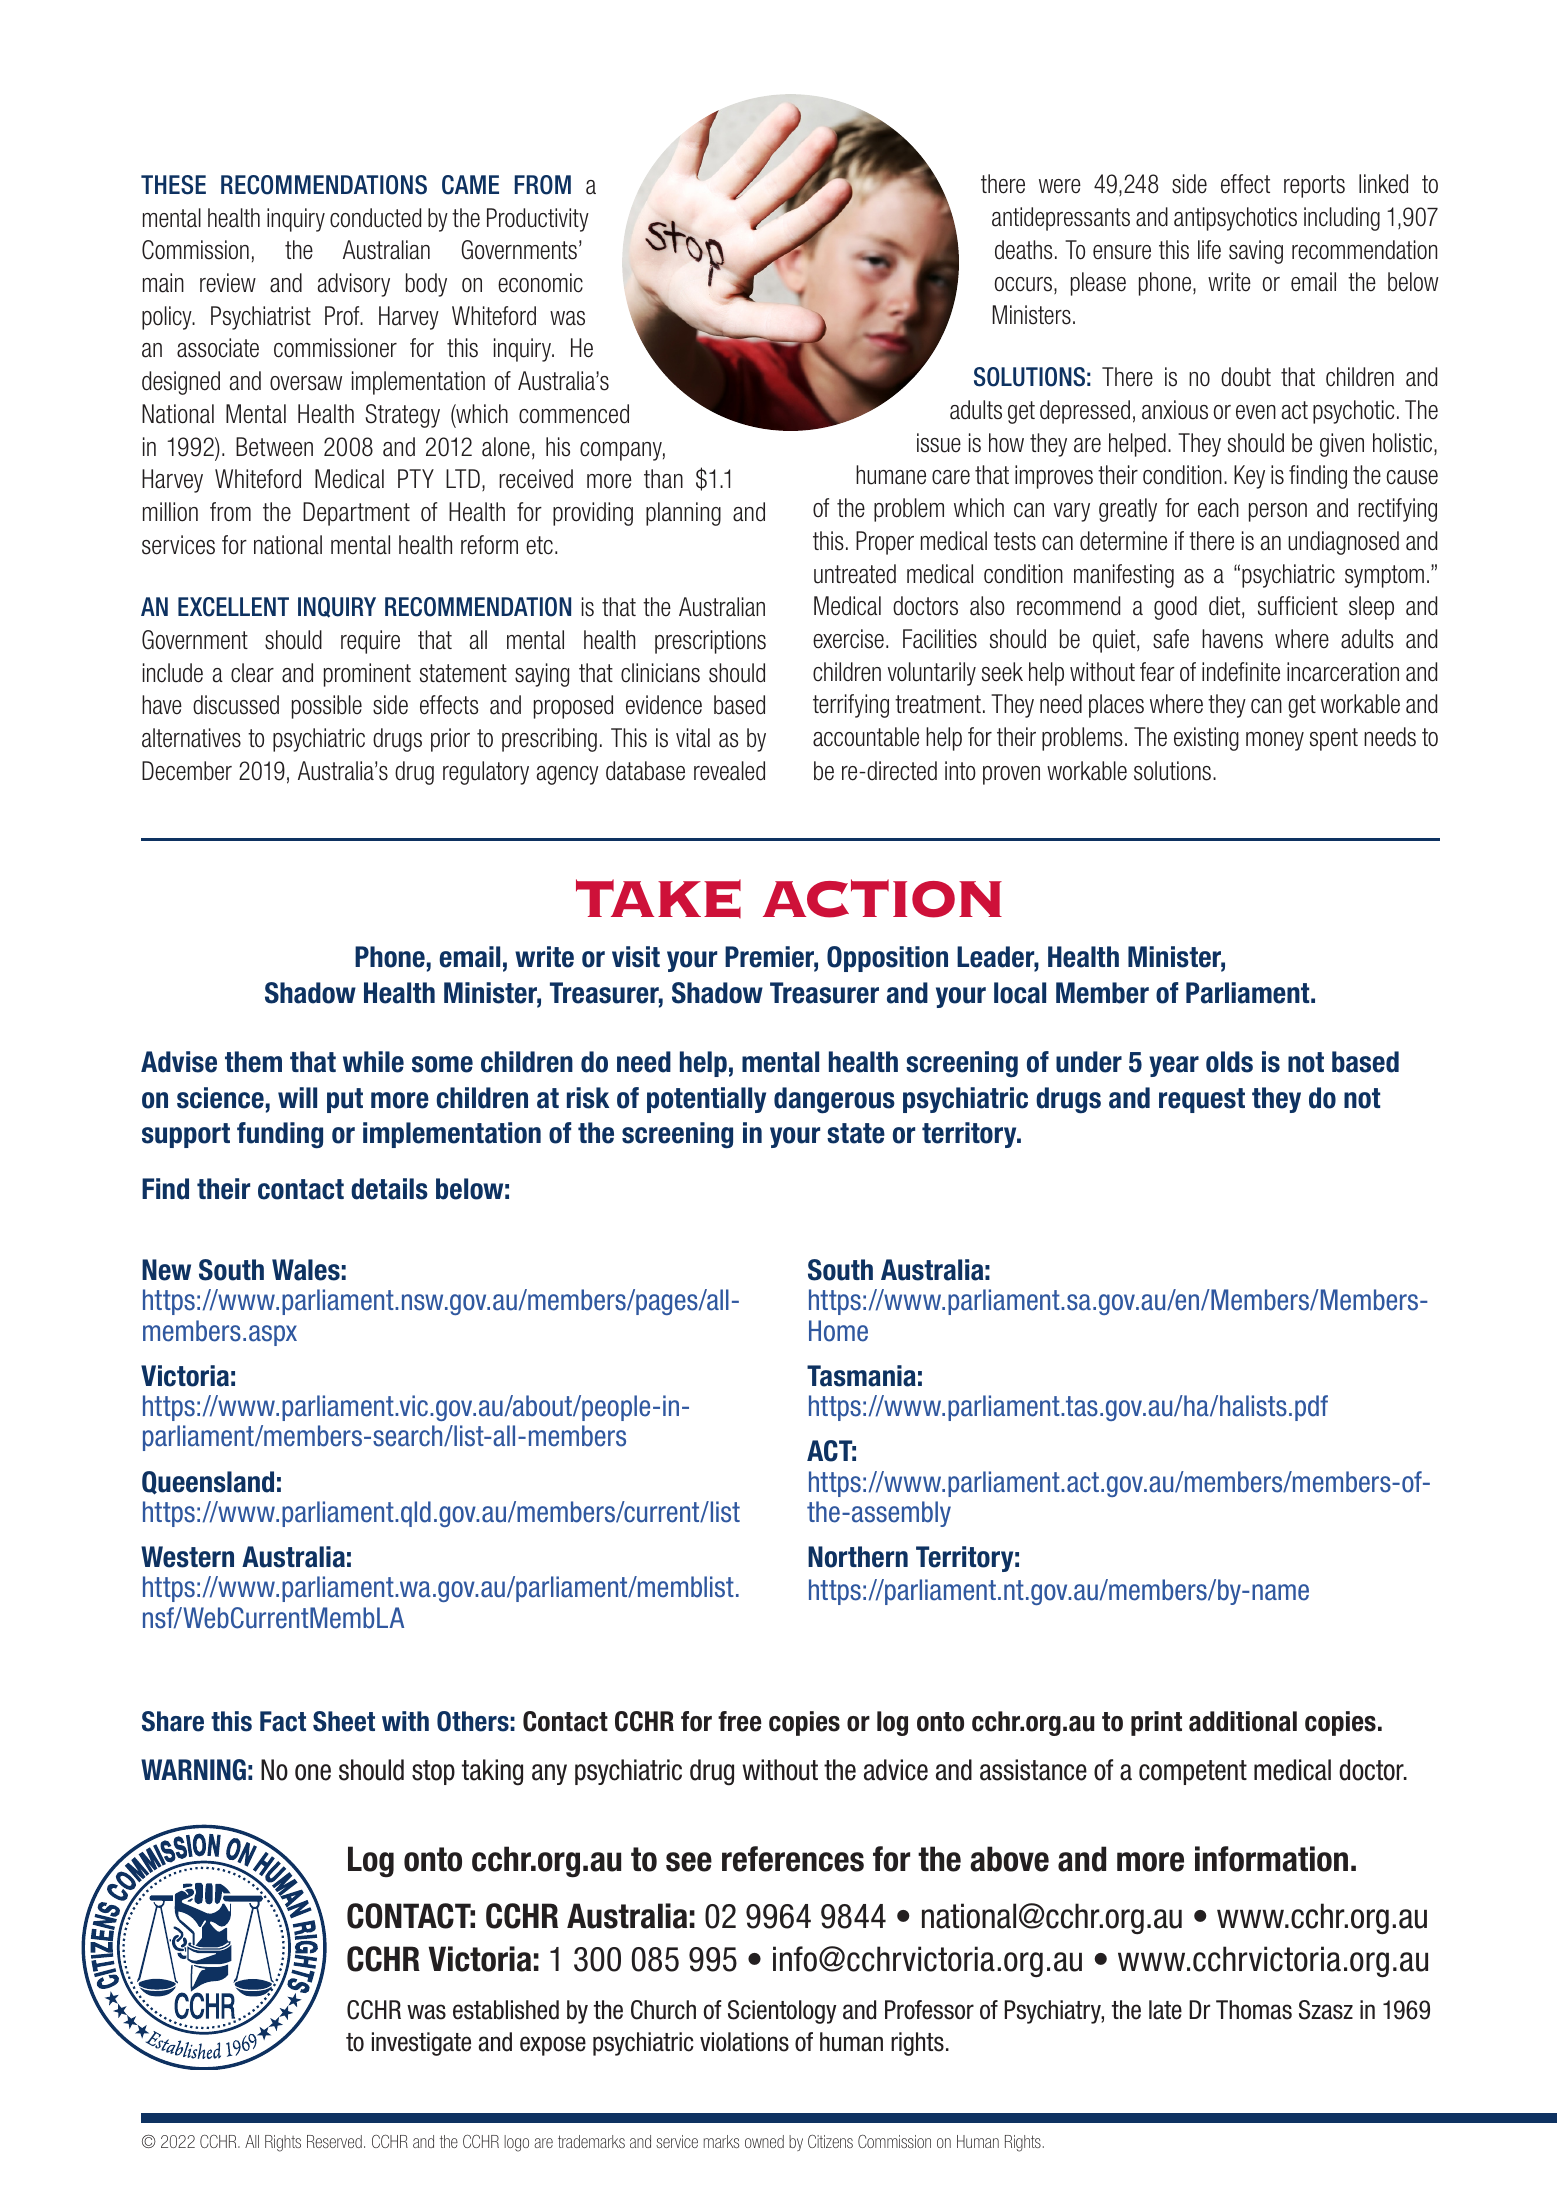  What do you see at coordinates (1275, 741) in the document?
I see `money` at bounding box center [1275, 741].
